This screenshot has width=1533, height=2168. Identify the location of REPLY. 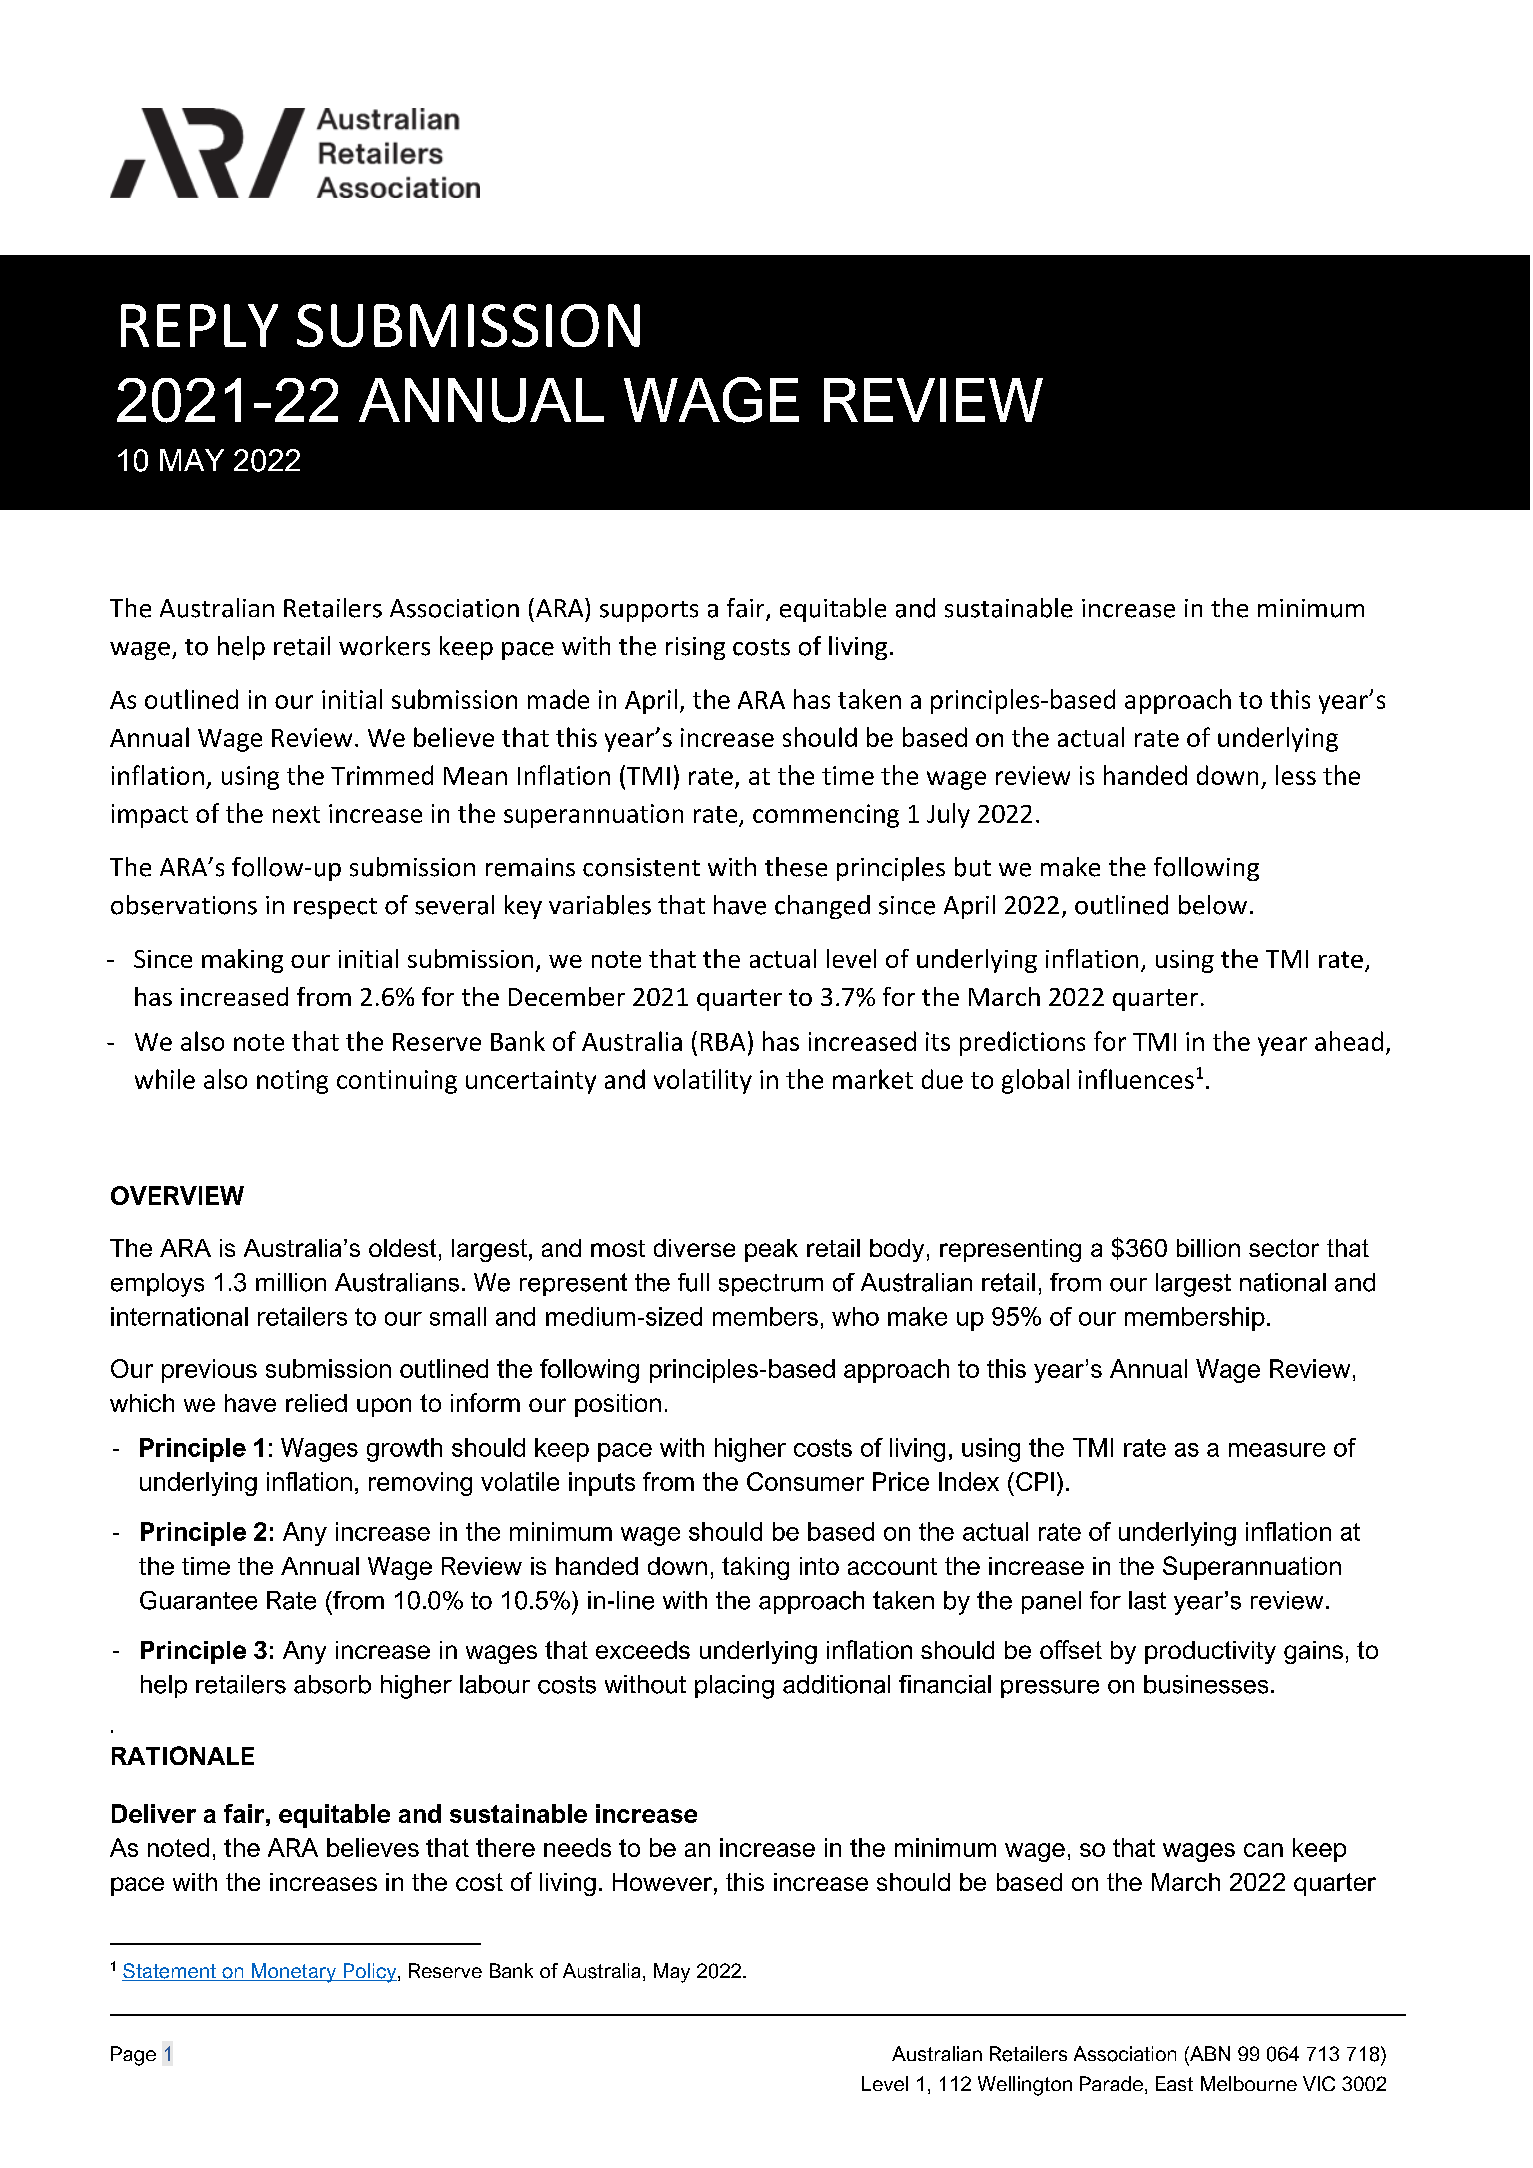
(199, 325).
